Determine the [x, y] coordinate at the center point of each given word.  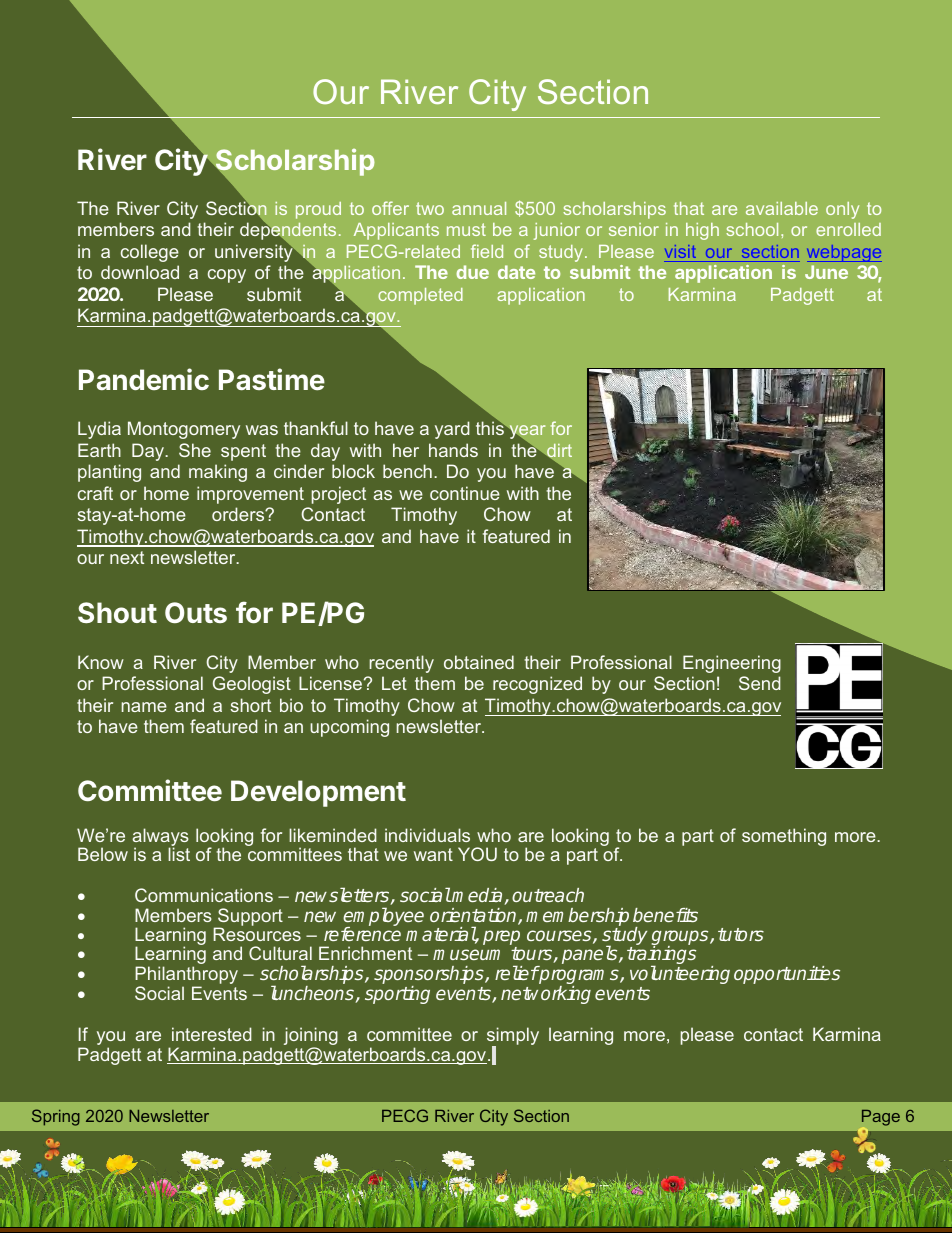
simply [513, 1037]
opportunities [787, 975]
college [150, 253]
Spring [56, 1117]
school [752, 229]
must [466, 229]
